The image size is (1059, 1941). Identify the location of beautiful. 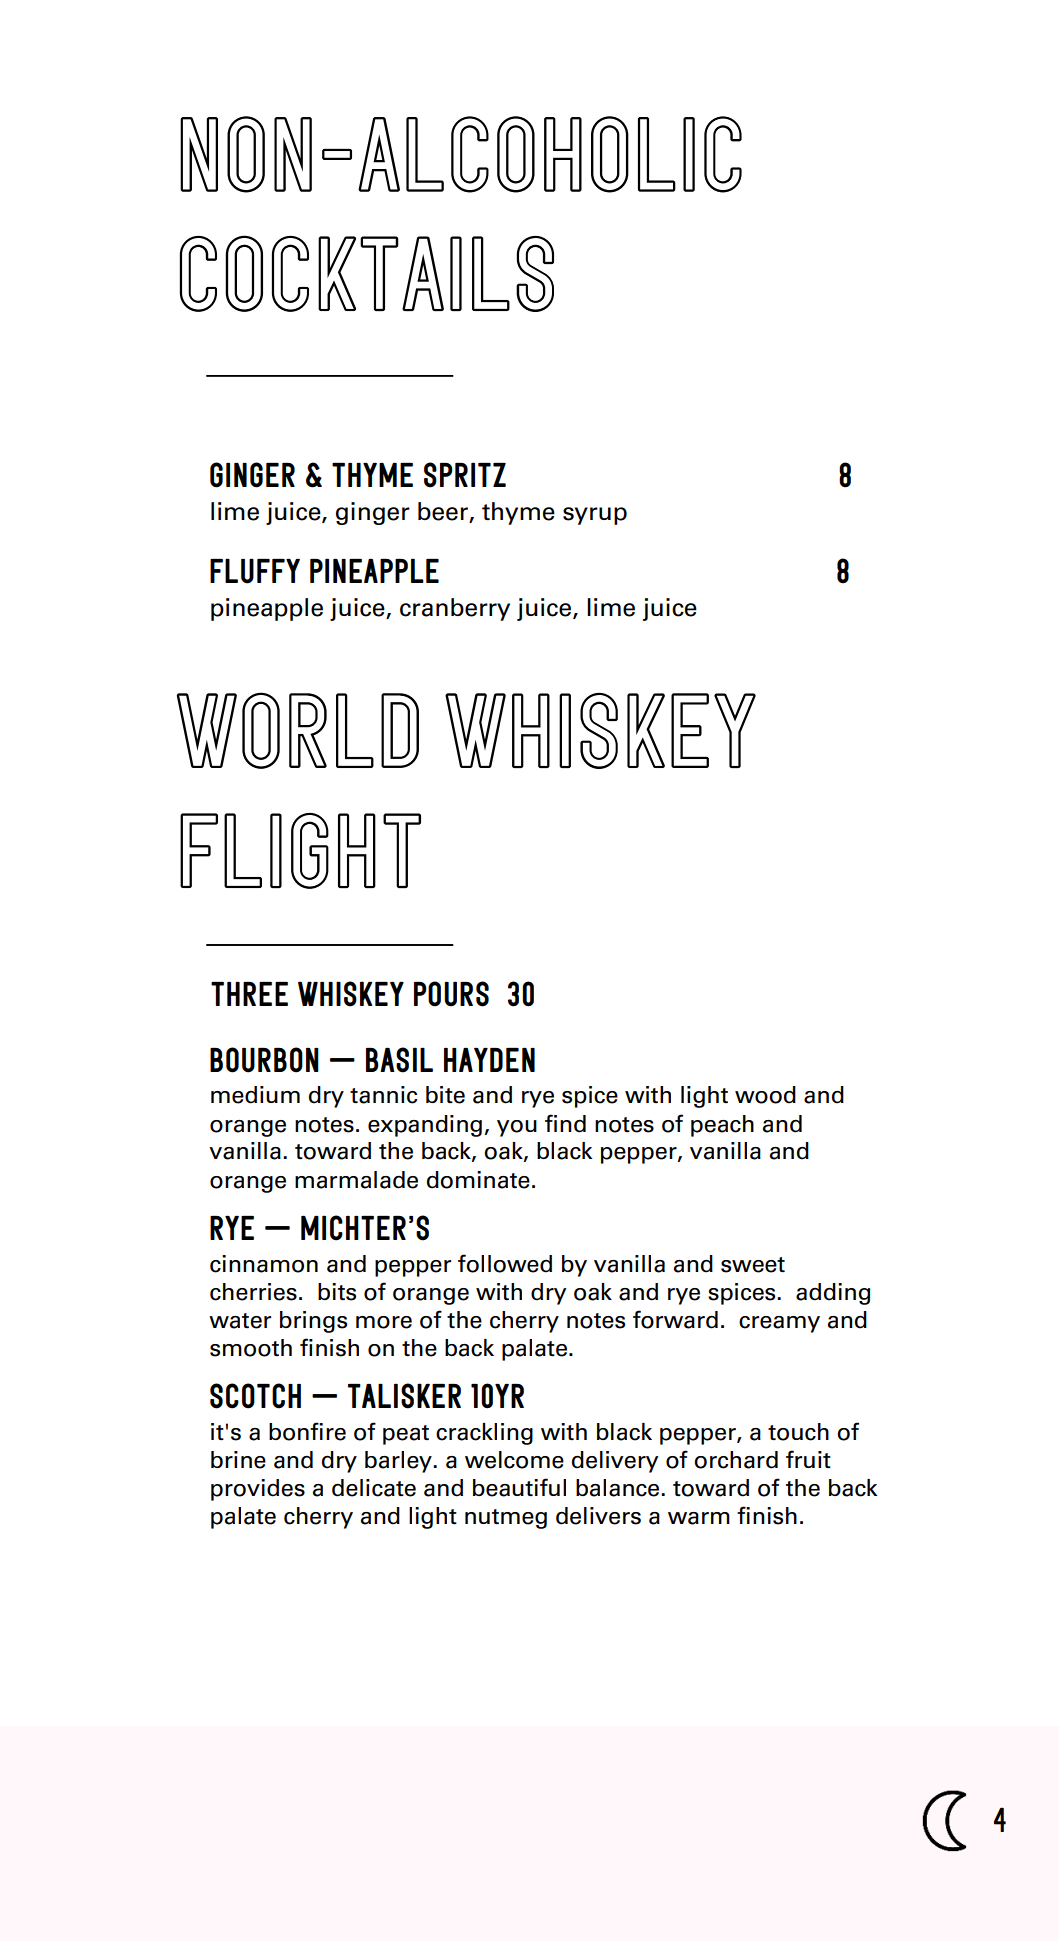
(519, 1487).
